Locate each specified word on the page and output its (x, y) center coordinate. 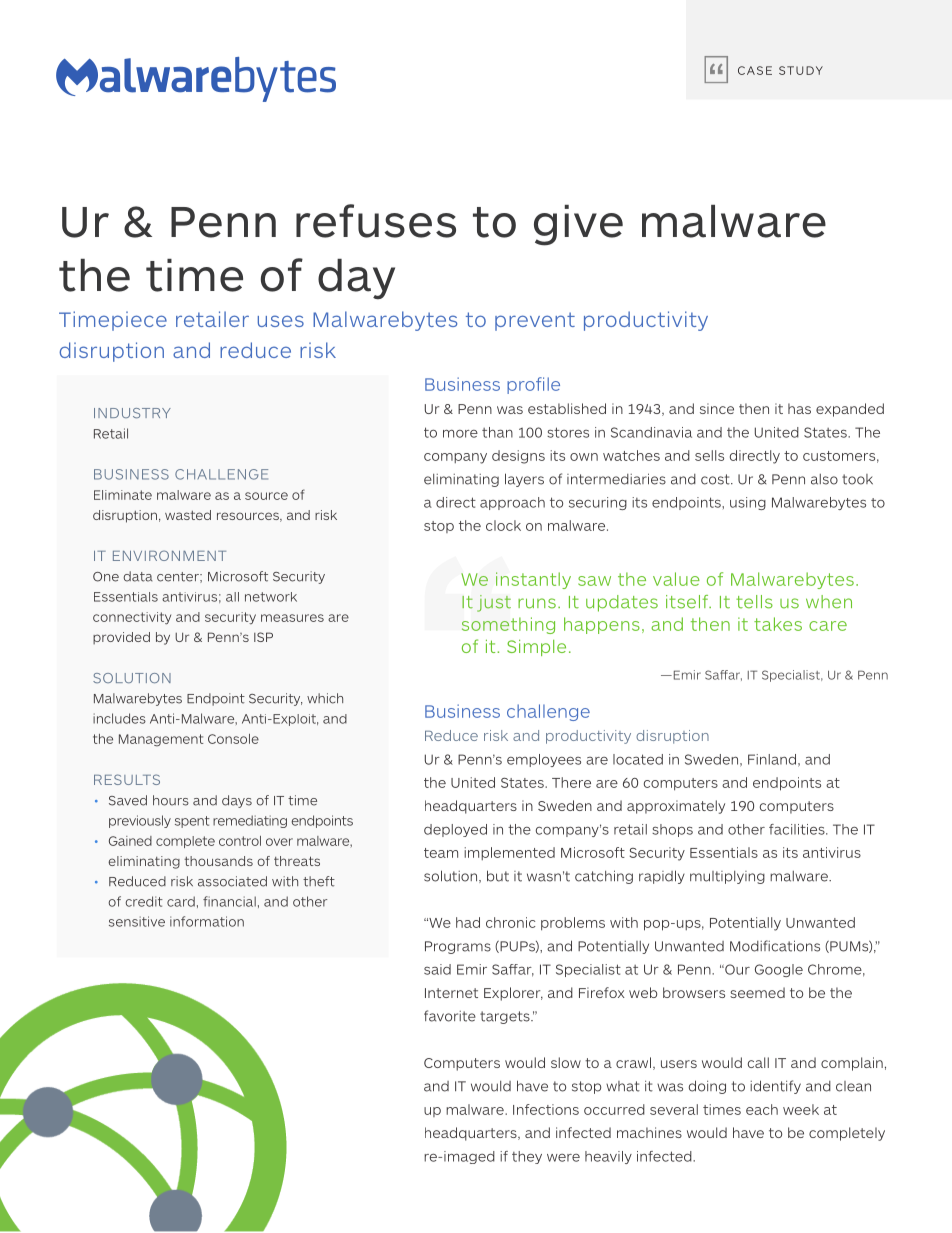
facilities (798, 829)
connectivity (132, 618)
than (497, 432)
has (799, 408)
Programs (458, 947)
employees (544, 760)
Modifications (775, 946)
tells (754, 602)
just (494, 603)
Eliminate (123, 495)
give (578, 225)
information (207, 921)
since (717, 408)
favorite (450, 1016)
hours (171, 800)
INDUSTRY (132, 413)
